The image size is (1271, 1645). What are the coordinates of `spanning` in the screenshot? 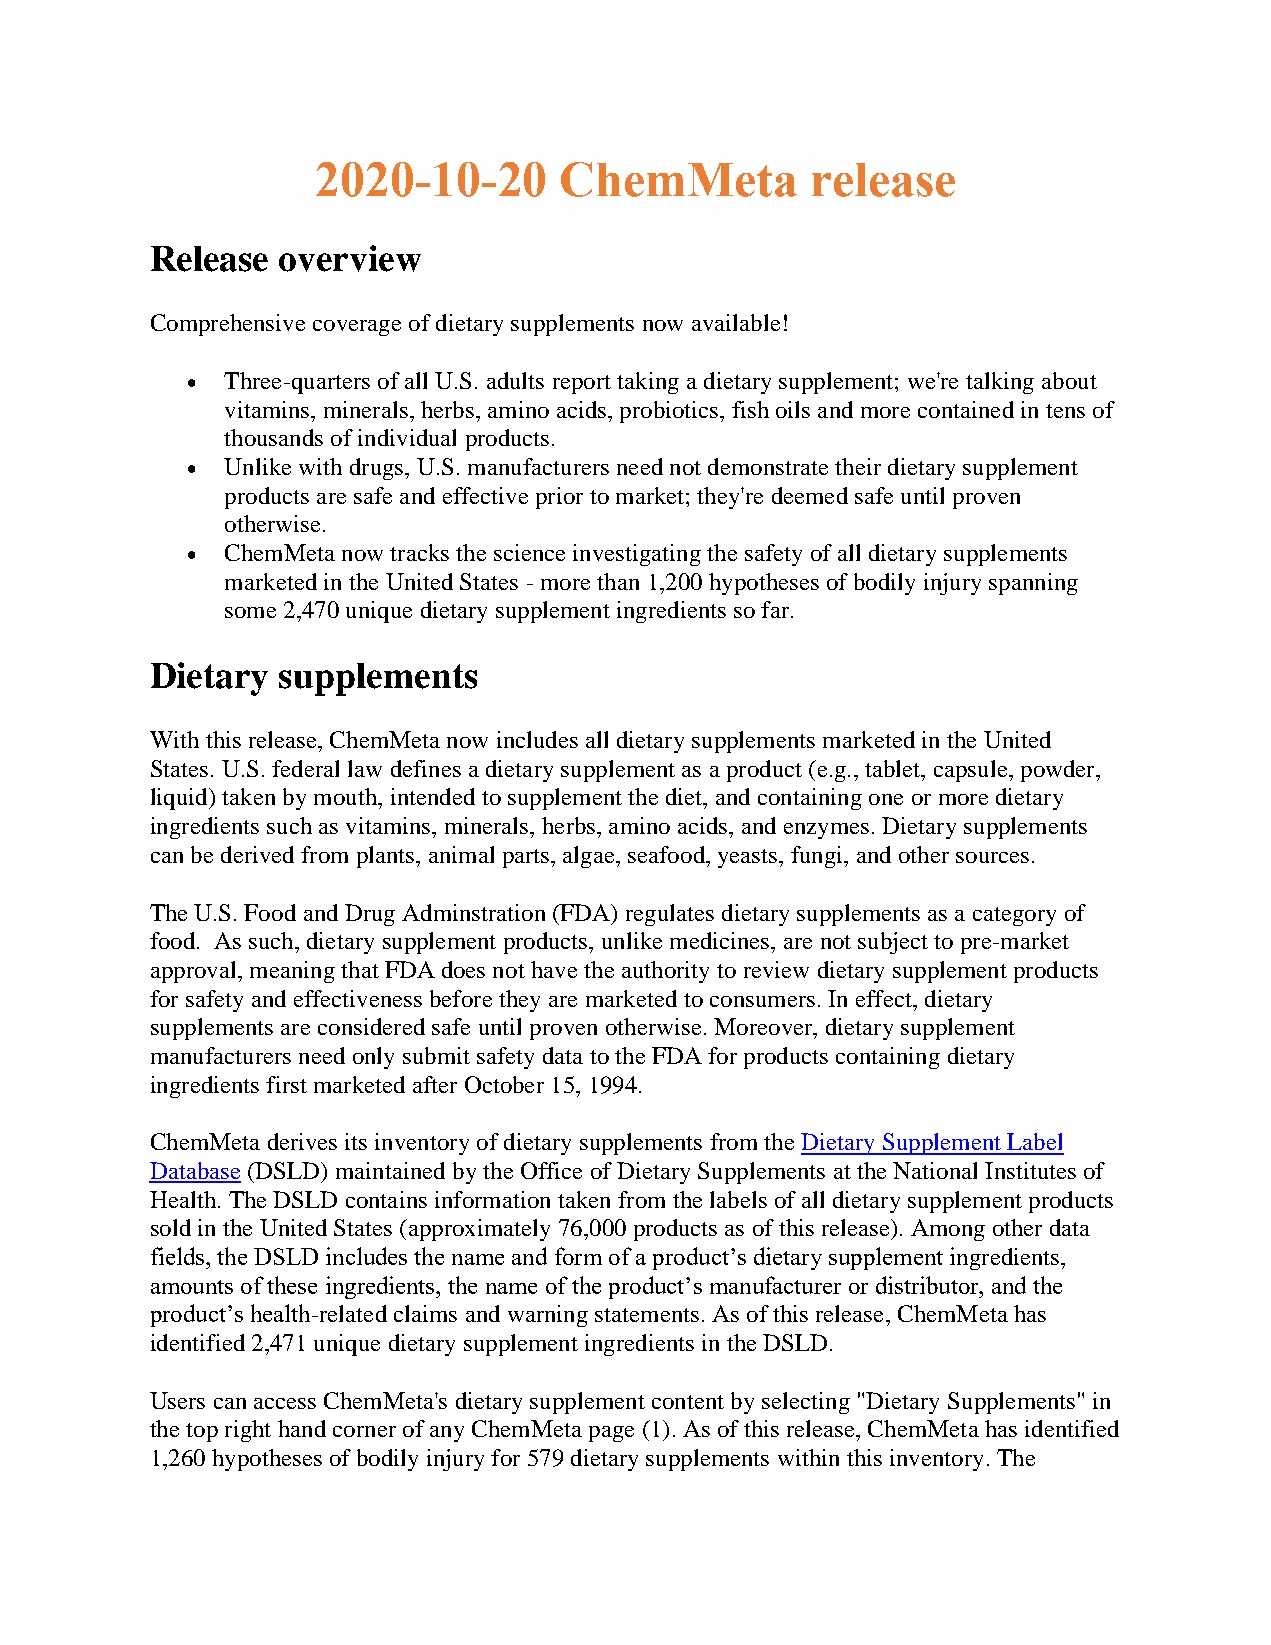 It's located at (1033, 584).
